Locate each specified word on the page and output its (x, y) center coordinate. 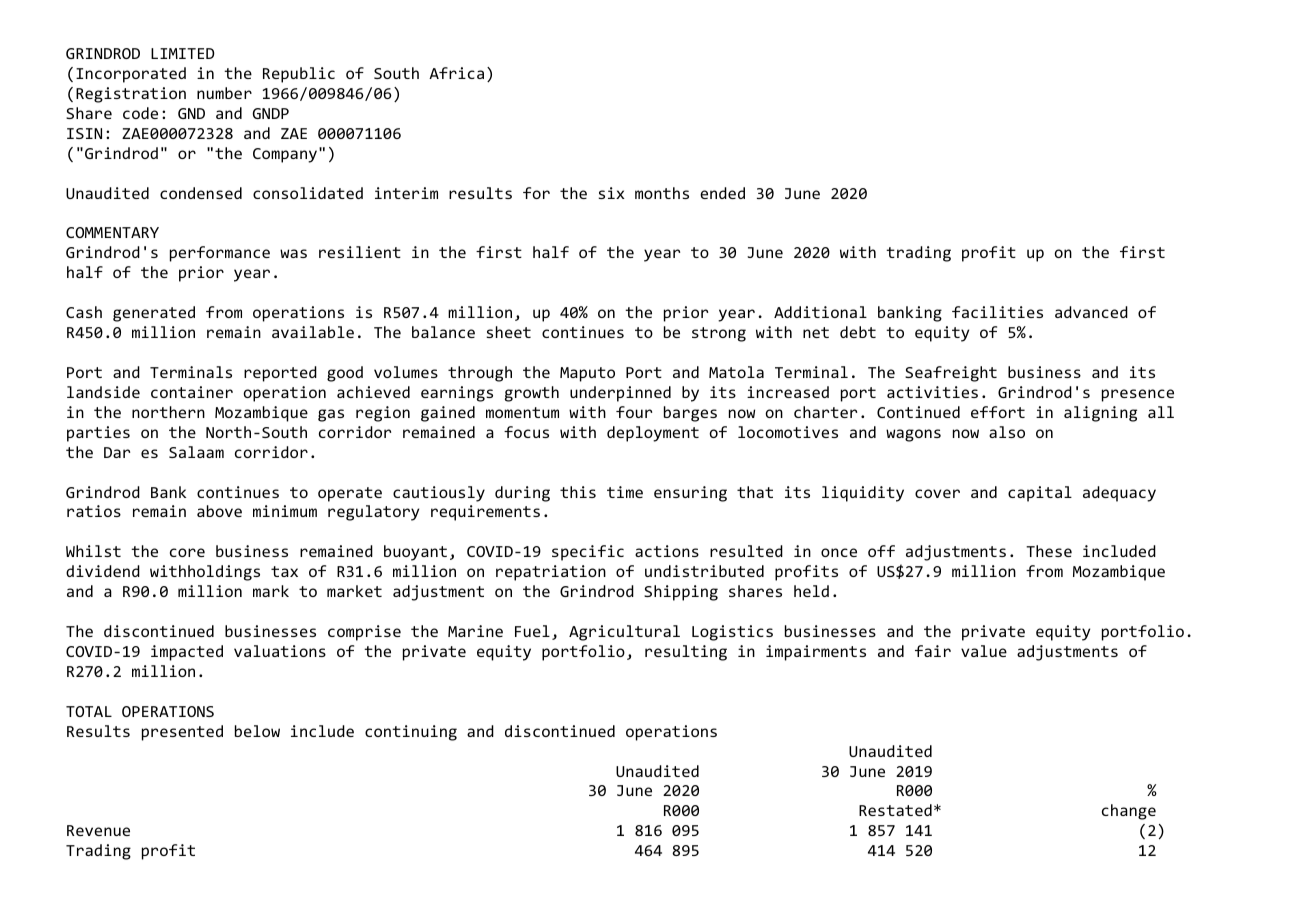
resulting (686, 653)
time (625, 492)
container (192, 392)
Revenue (98, 830)
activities (932, 392)
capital (1040, 494)
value (984, 651)
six (611, 193)
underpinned (620, 394)
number (224, 93)
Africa (456, 73)
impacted (187, 653)
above (219, 511)
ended (722, 193)
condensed (201, 193)
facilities (997, 312)
